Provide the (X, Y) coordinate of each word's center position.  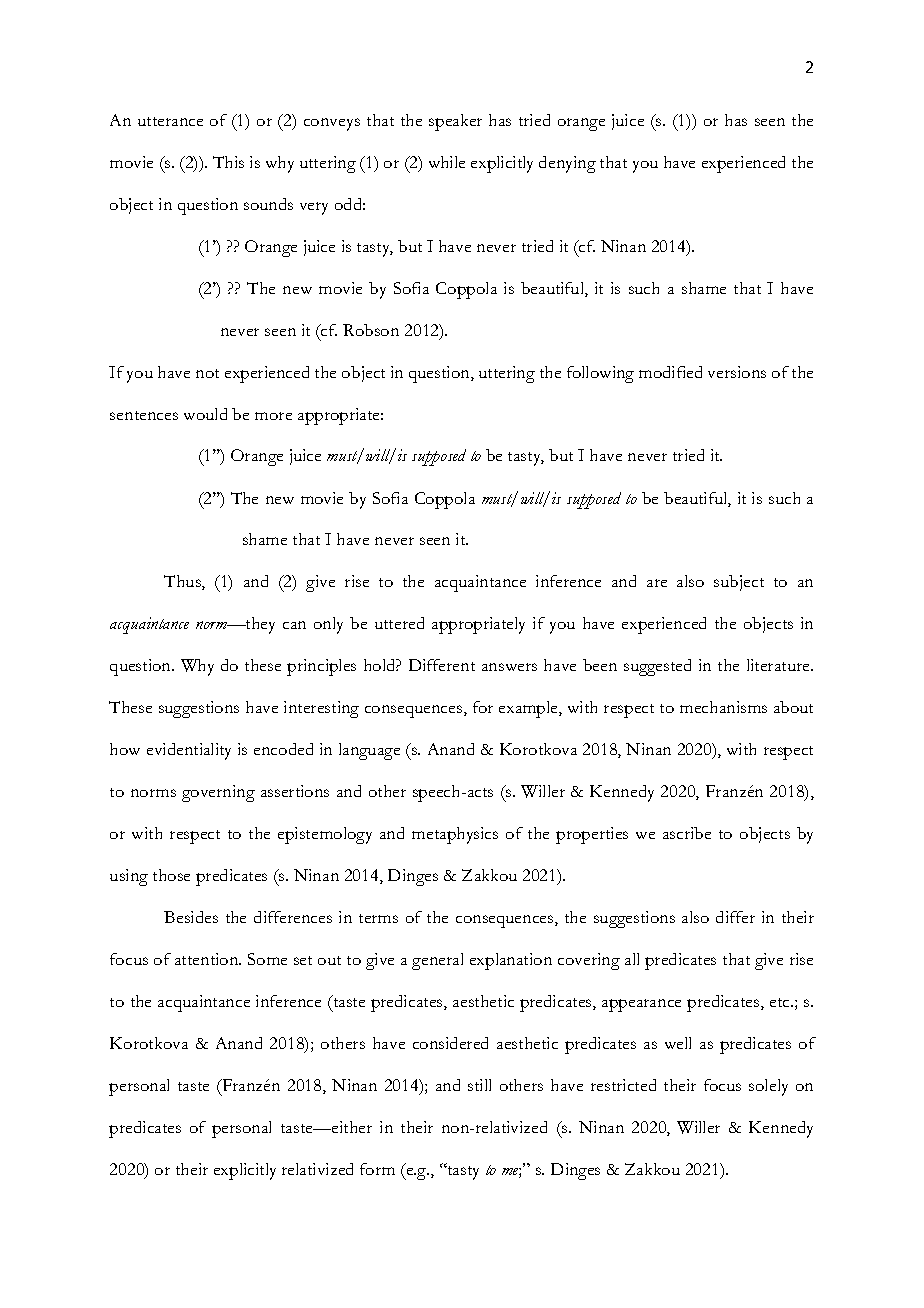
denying (567, 164)
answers (509, 667)
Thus (183, 582)
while (447, 162)
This (228, 162)
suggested (657, 667)
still (479, 1085)
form (377, 1169)
